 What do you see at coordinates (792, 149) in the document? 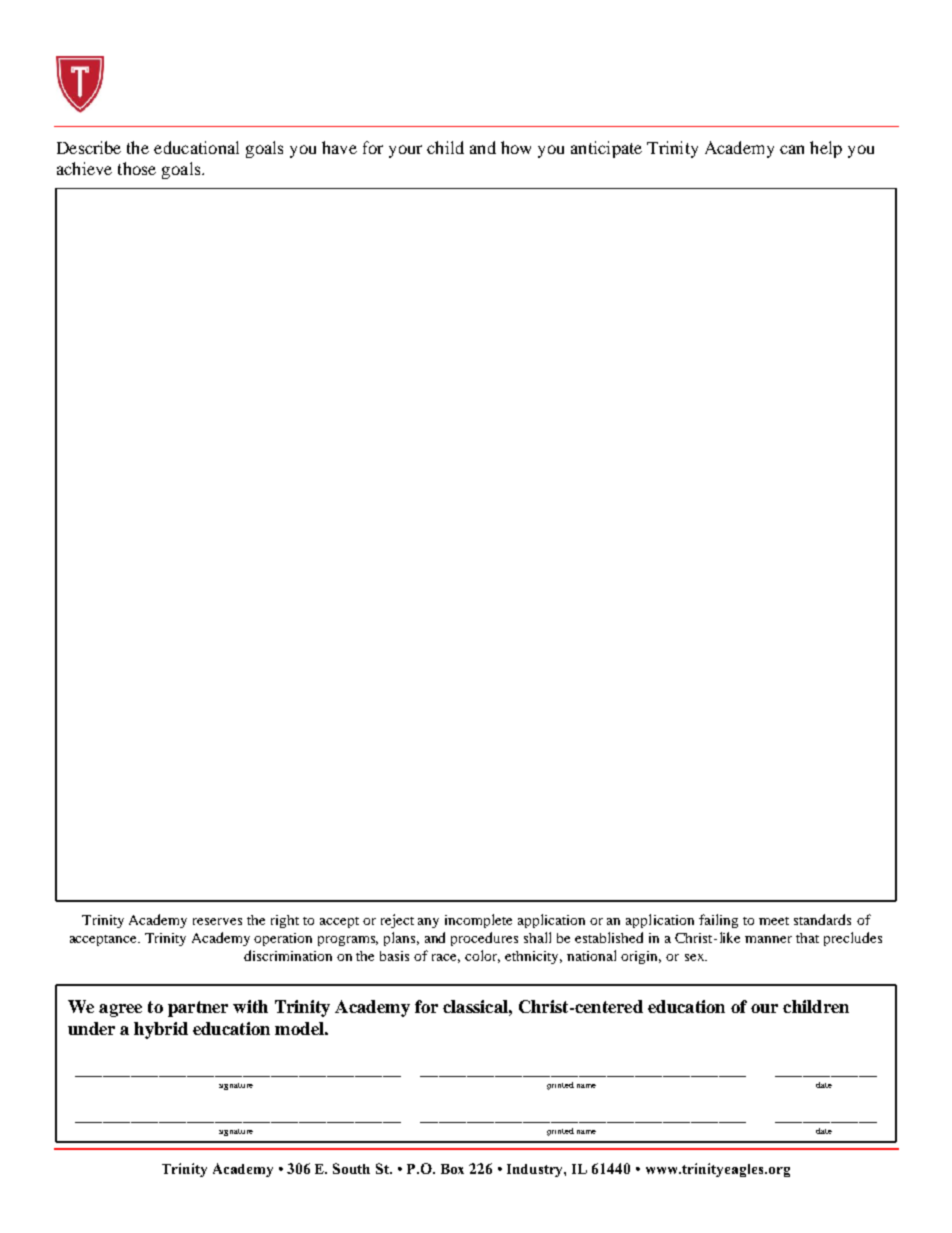
I see `can` at bounding box center [792, 149].
